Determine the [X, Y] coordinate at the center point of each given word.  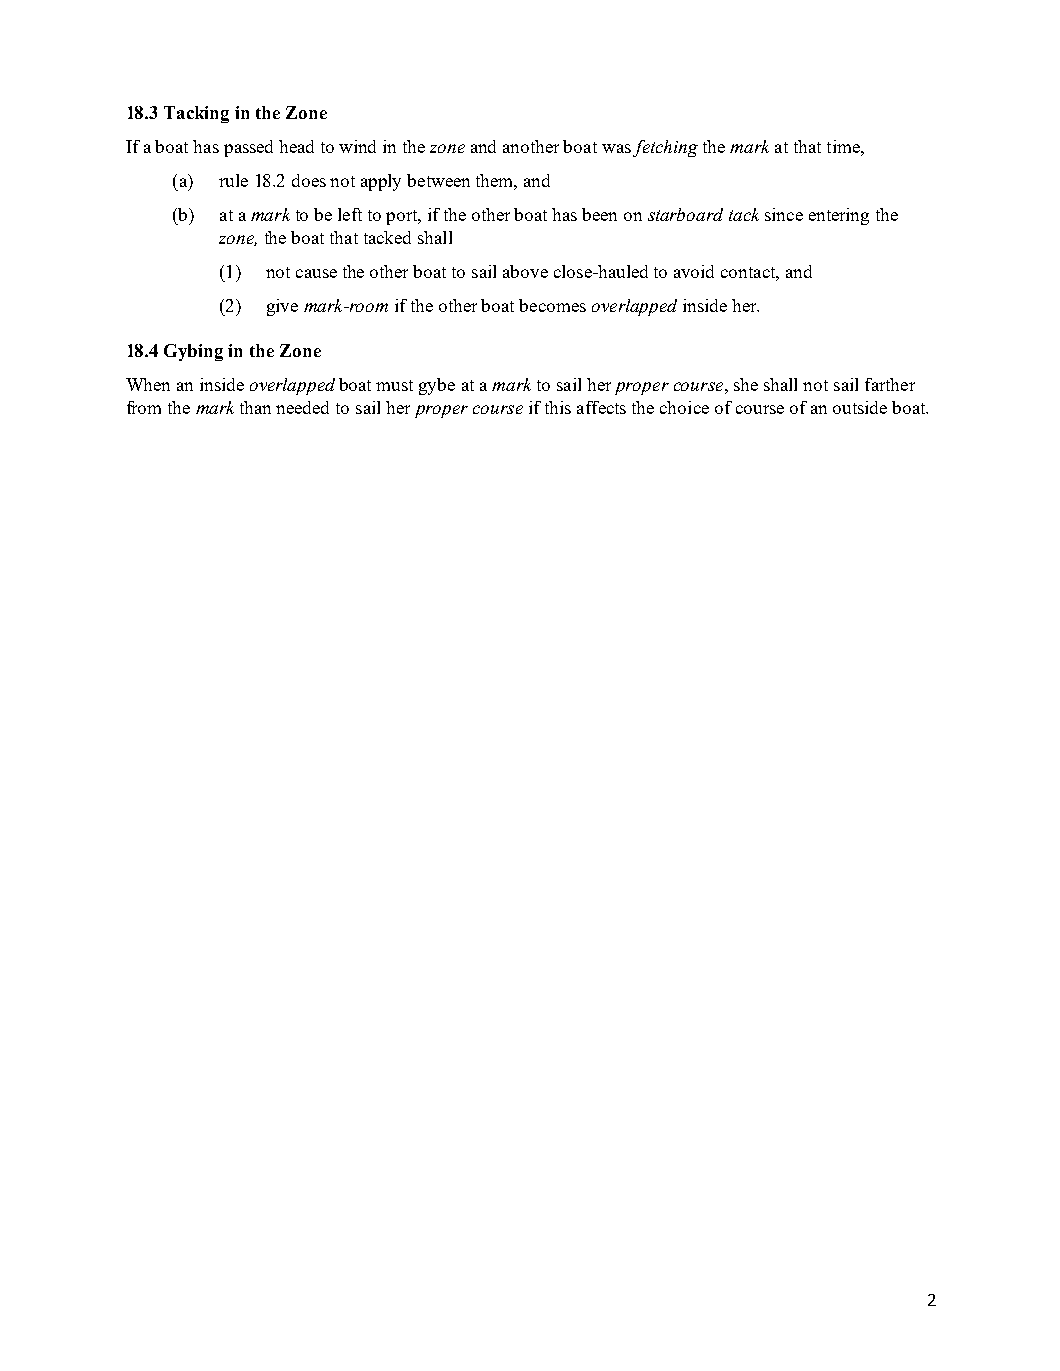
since [784, 214]
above [525, 271]
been [599, 214]
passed [248, 148]
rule [233, 180]
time [844, 146]
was [616, 148]
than [255, 407]
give [282, 307]
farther [890, 384]
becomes [552, 305]
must [394, 385]
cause [316, 273]
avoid [694, 271]
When [148, 384]
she [746, 384]
